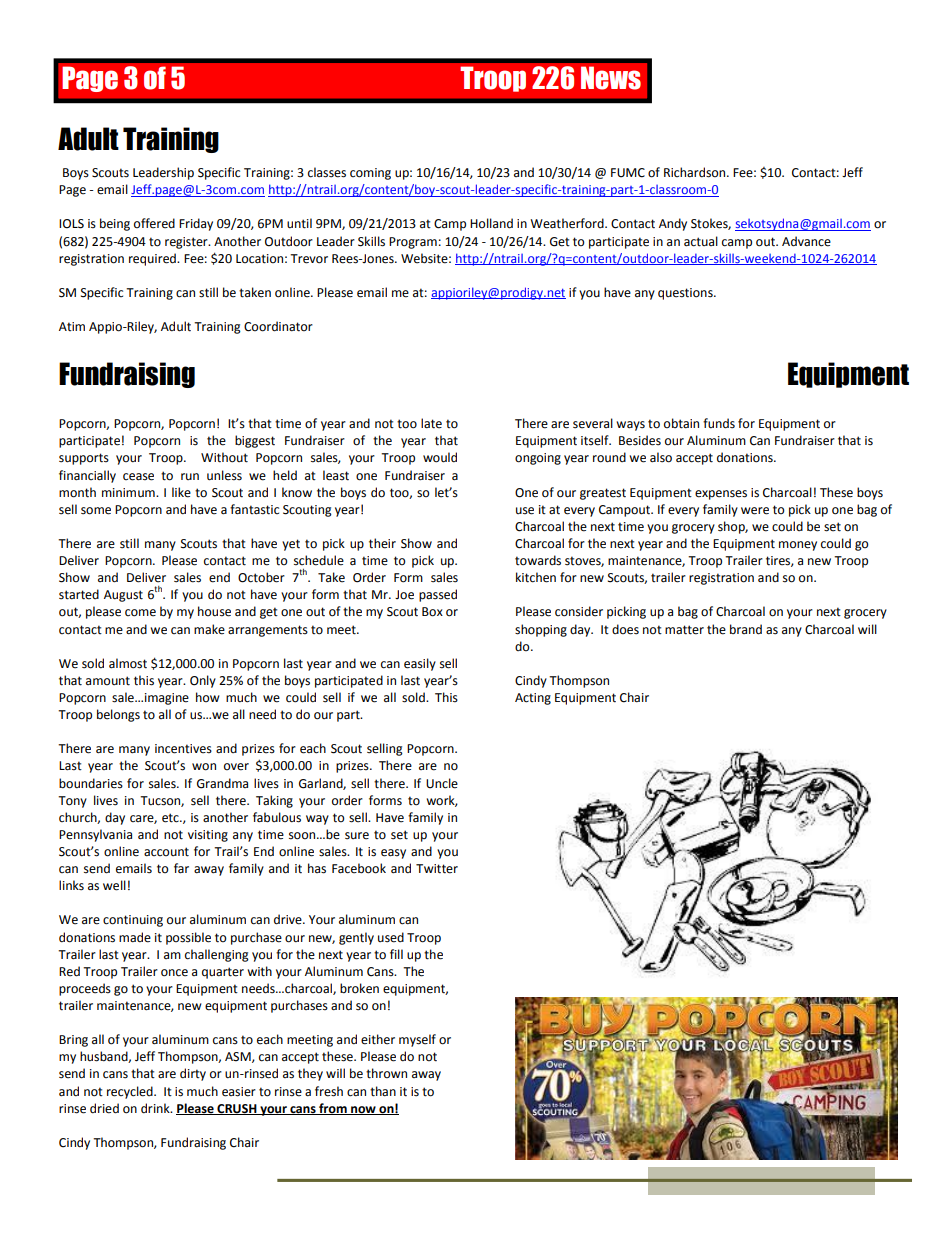 This image has width=952, height=1233. I want to click on Richardson, so click(696, 172).
